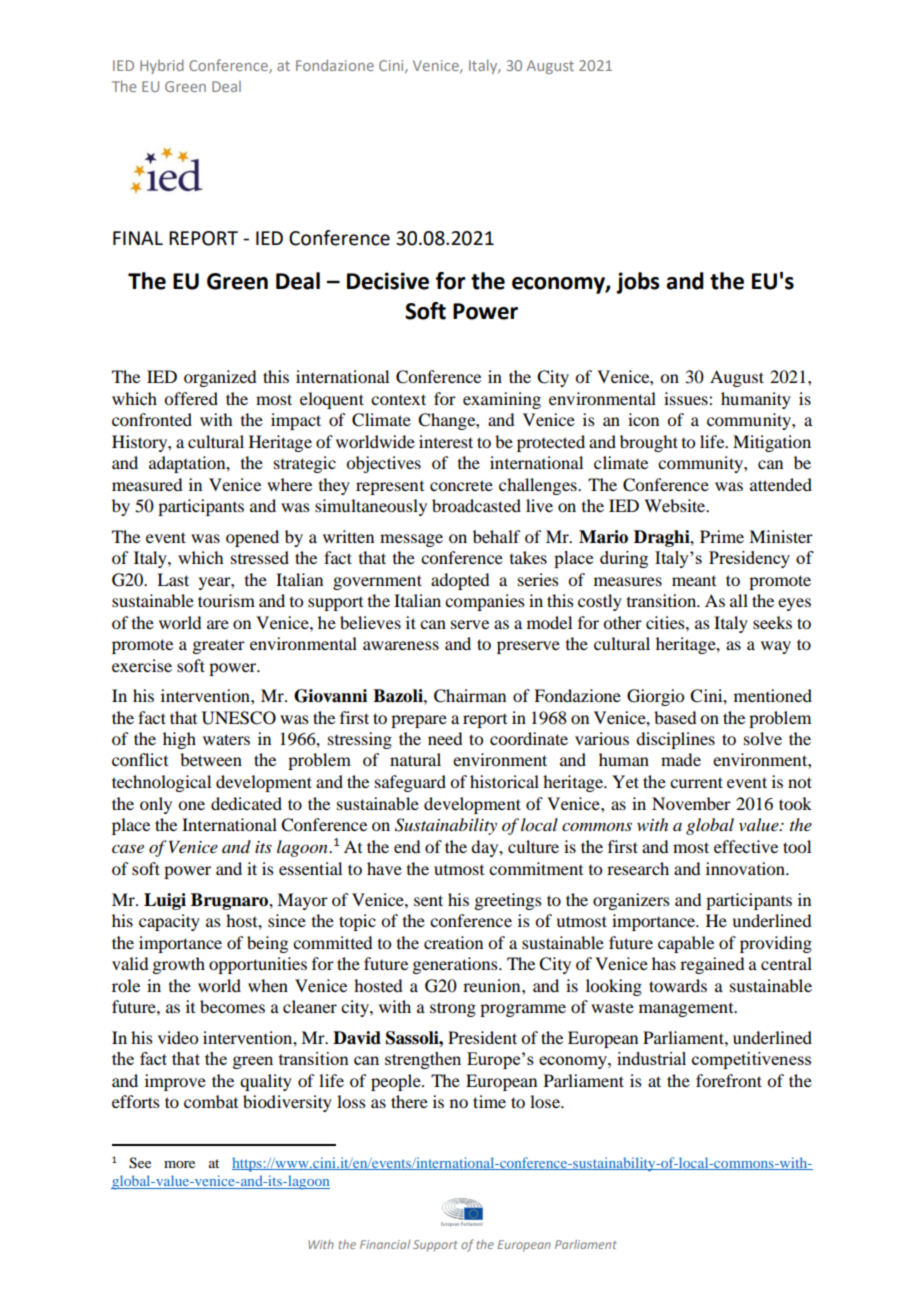  What do you see at coordinates (686, 944) in the screenshot?
I see `capable` at bounding box center [686, 944].
